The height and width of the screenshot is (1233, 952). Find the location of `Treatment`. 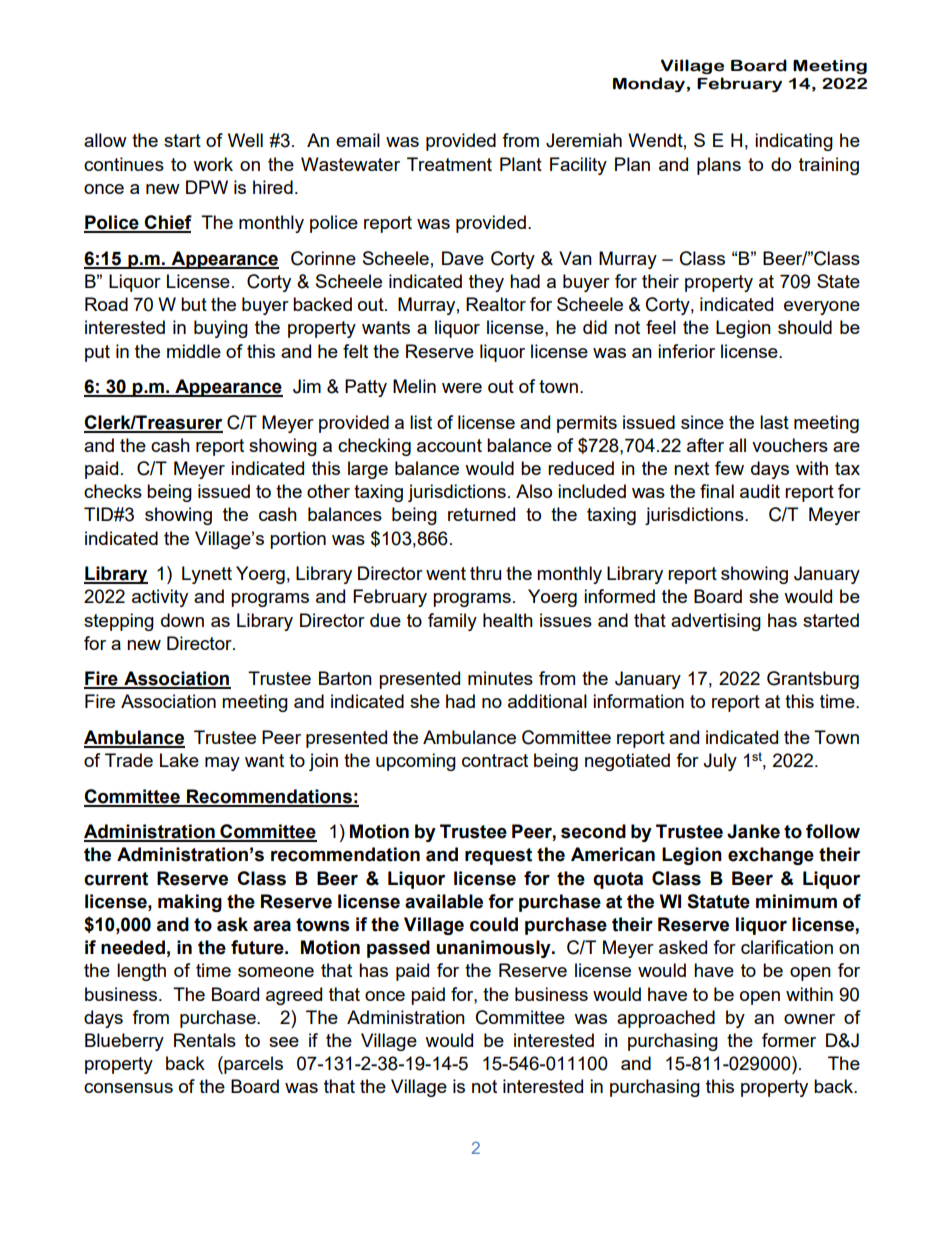

Treatment is located at coordinates (449, 164).
